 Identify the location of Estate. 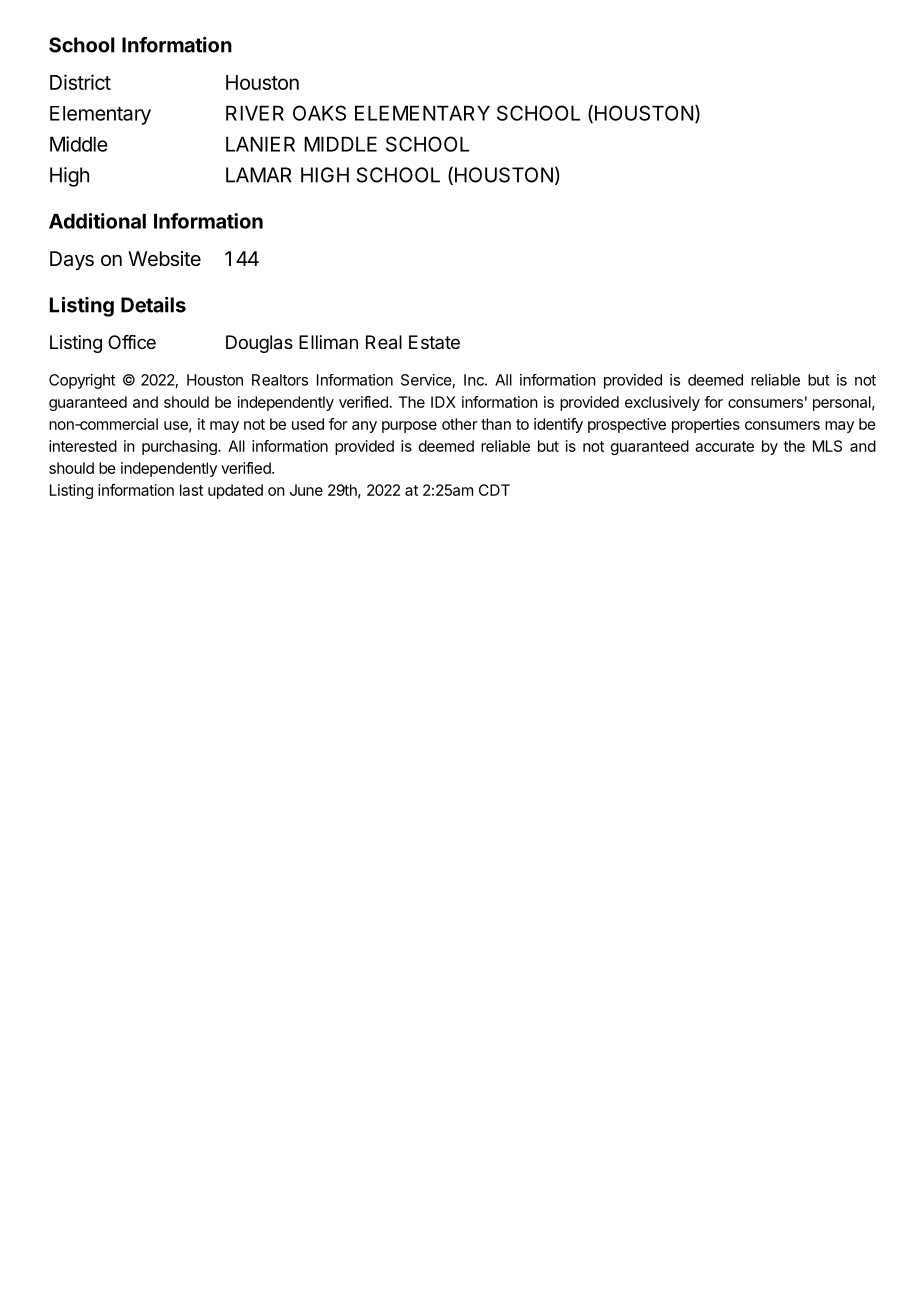
(434, 342).
